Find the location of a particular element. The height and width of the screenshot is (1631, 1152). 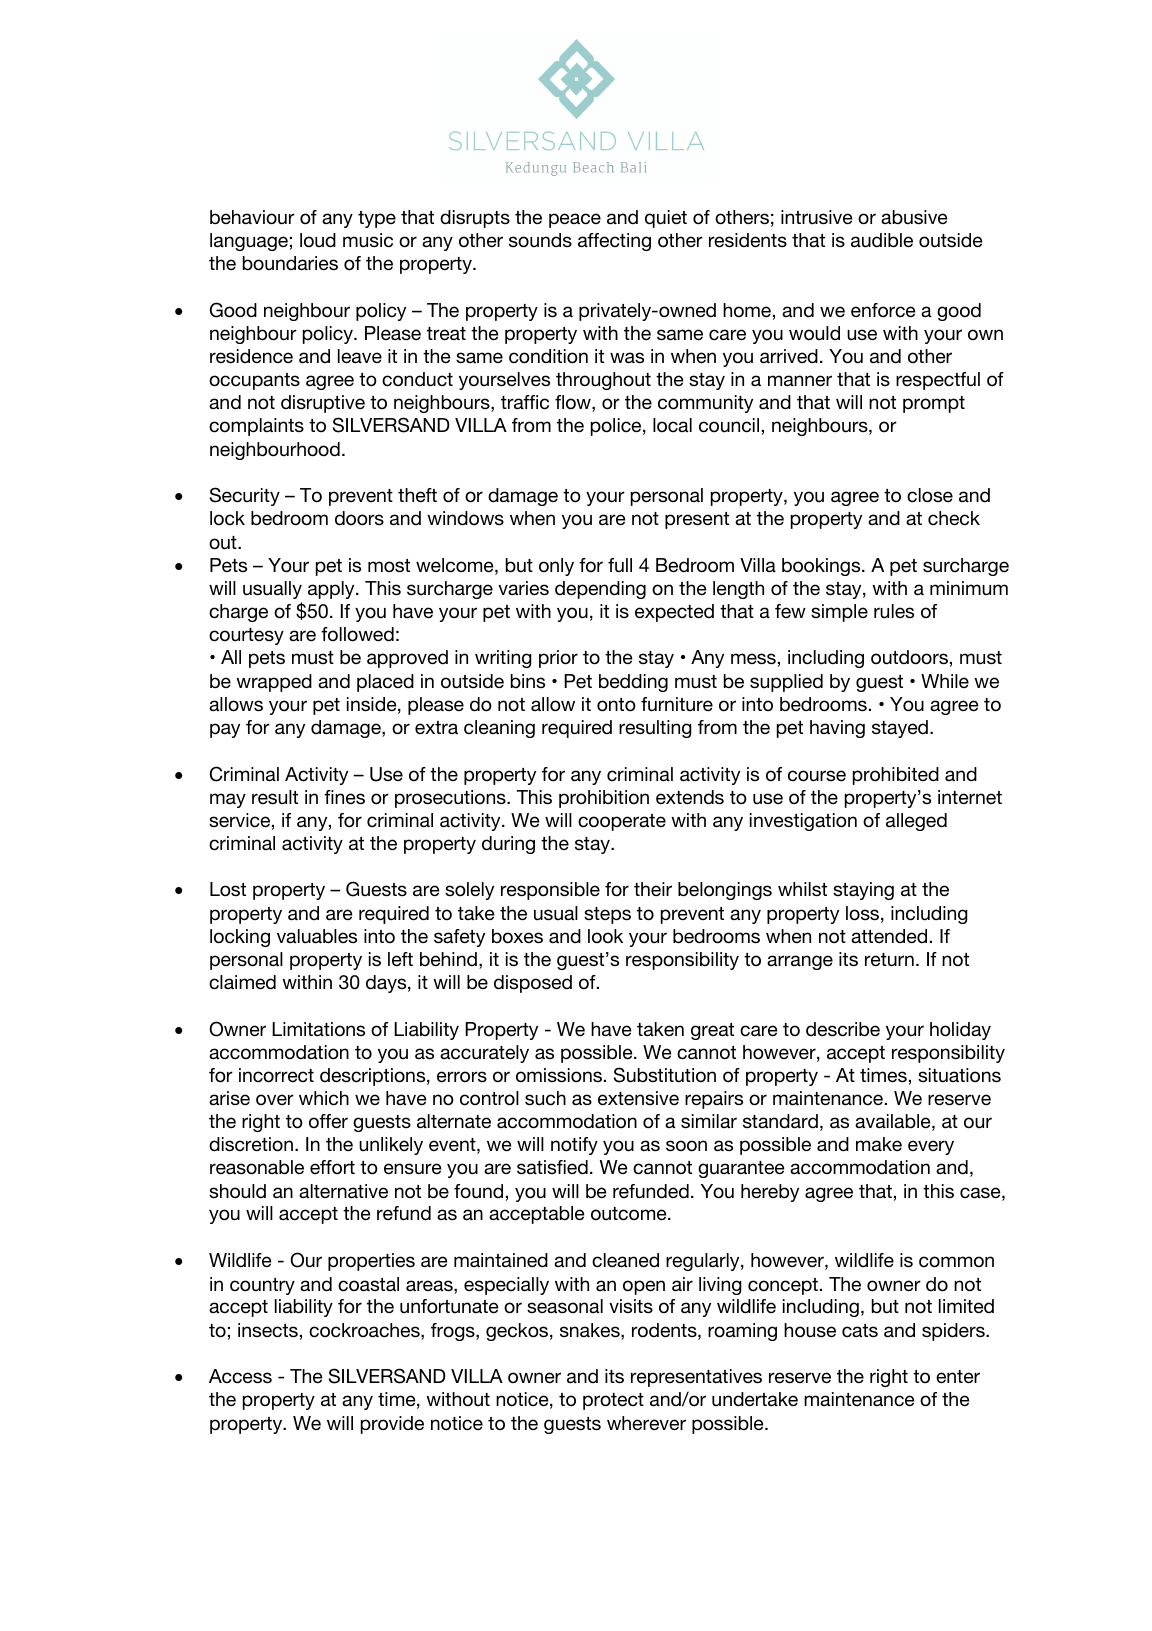

cats is located at coordinates (860, 1331).
